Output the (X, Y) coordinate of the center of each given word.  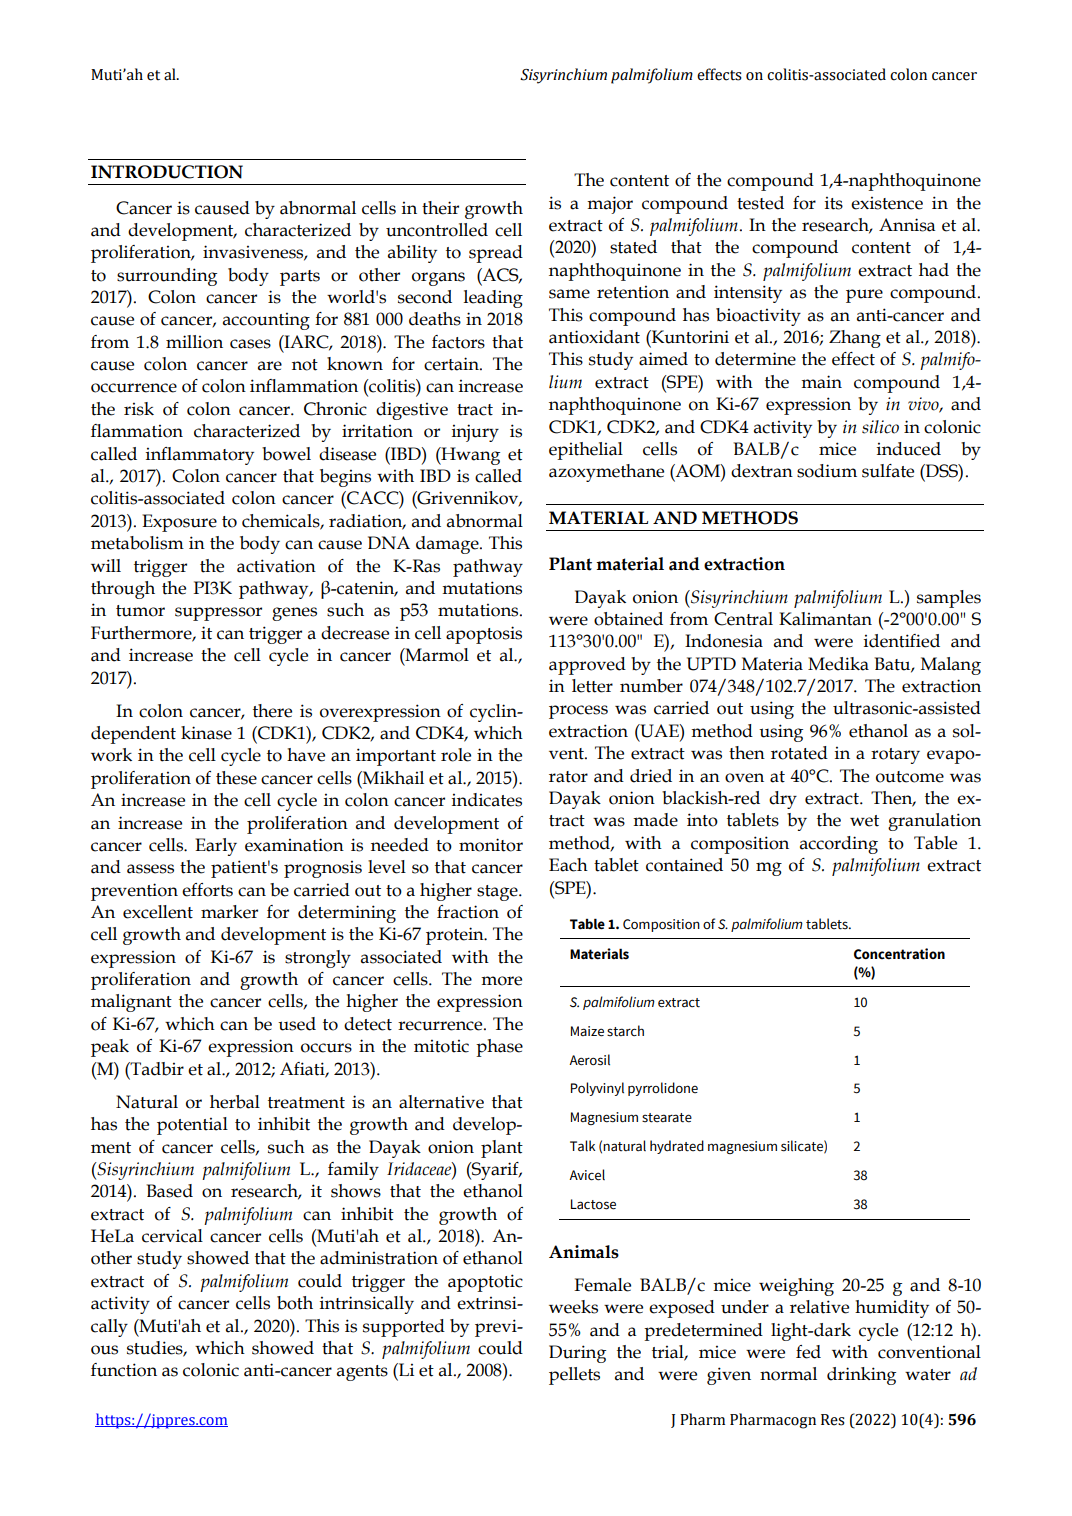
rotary (895, 756)
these (236, 778)
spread (496, 254)
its (834, 203)
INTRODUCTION (167, 172)
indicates (487, 800)
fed (808, 1352)
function (124, 1370)
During (577, 1354)
